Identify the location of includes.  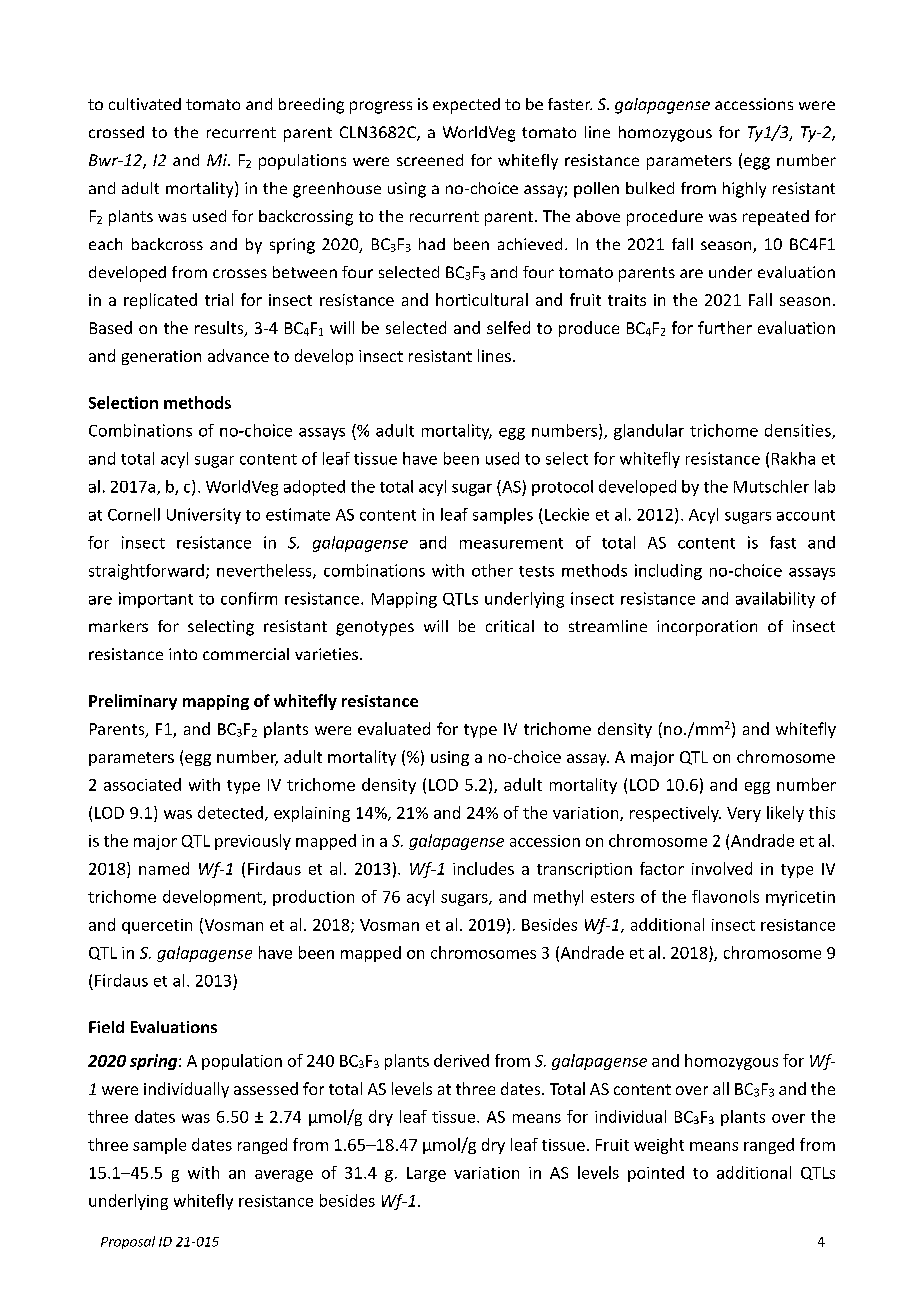
(483, 868).
